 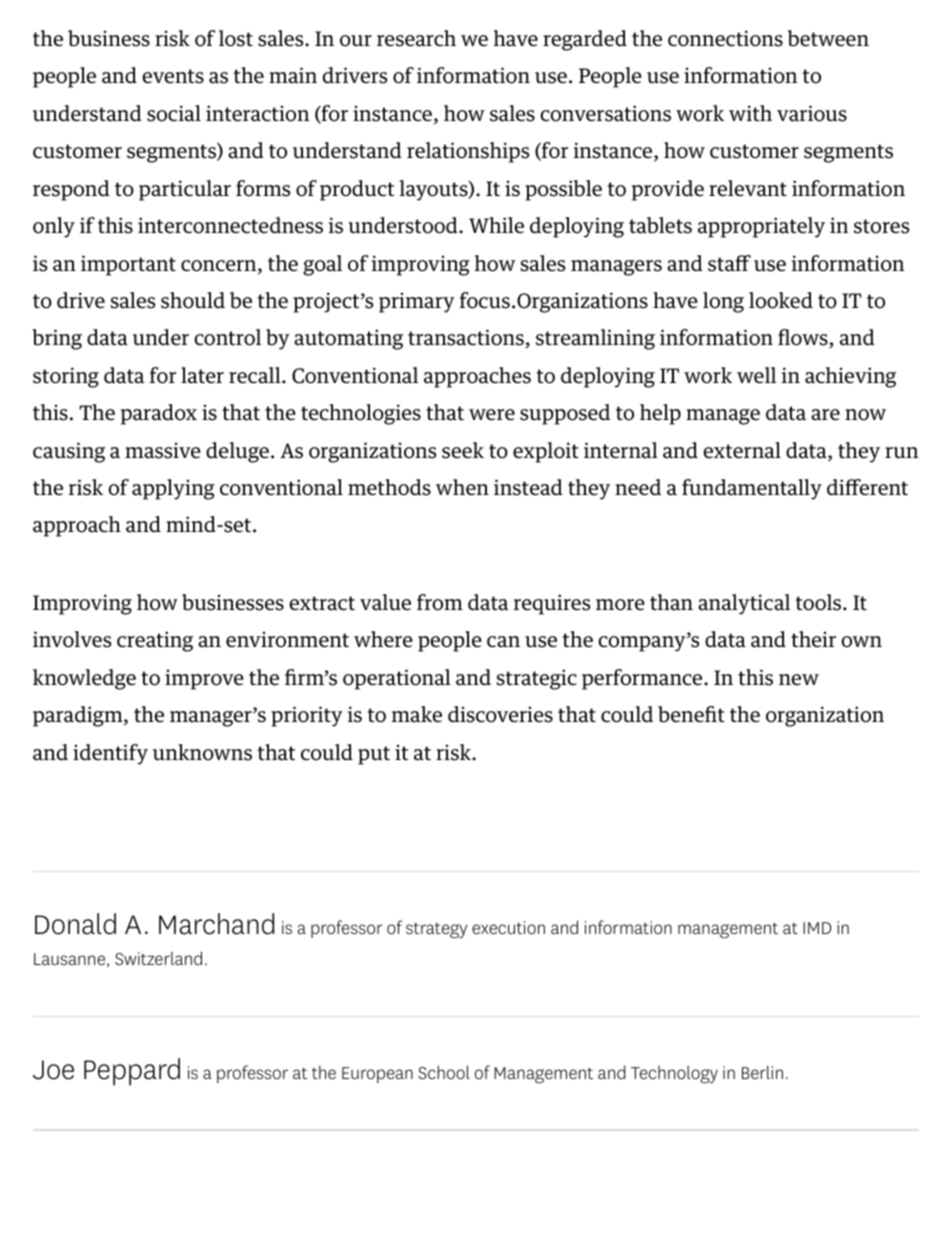 What do you see at coordinates (173, 489) in the screenshot?
I see `applying` at bounding box center [173, 489].
